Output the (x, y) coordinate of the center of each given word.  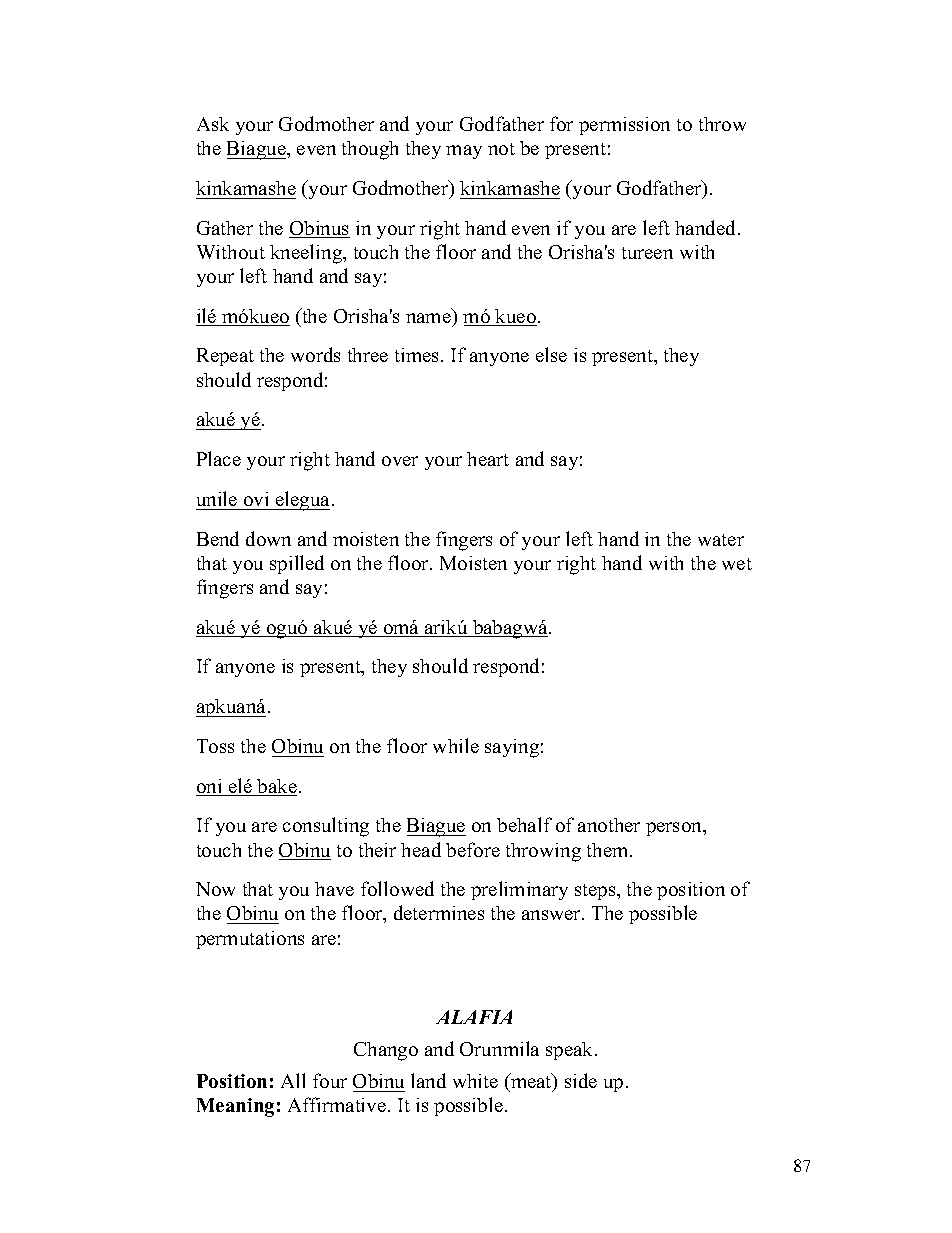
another (609, 825)
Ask (213, 124)
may (464, 152)
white (475, 1081)
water (721, 540)
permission (624, 126)
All (293, 1080)
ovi (256, 499)
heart (488, 459)
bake (276, 787)
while (456, 745)
